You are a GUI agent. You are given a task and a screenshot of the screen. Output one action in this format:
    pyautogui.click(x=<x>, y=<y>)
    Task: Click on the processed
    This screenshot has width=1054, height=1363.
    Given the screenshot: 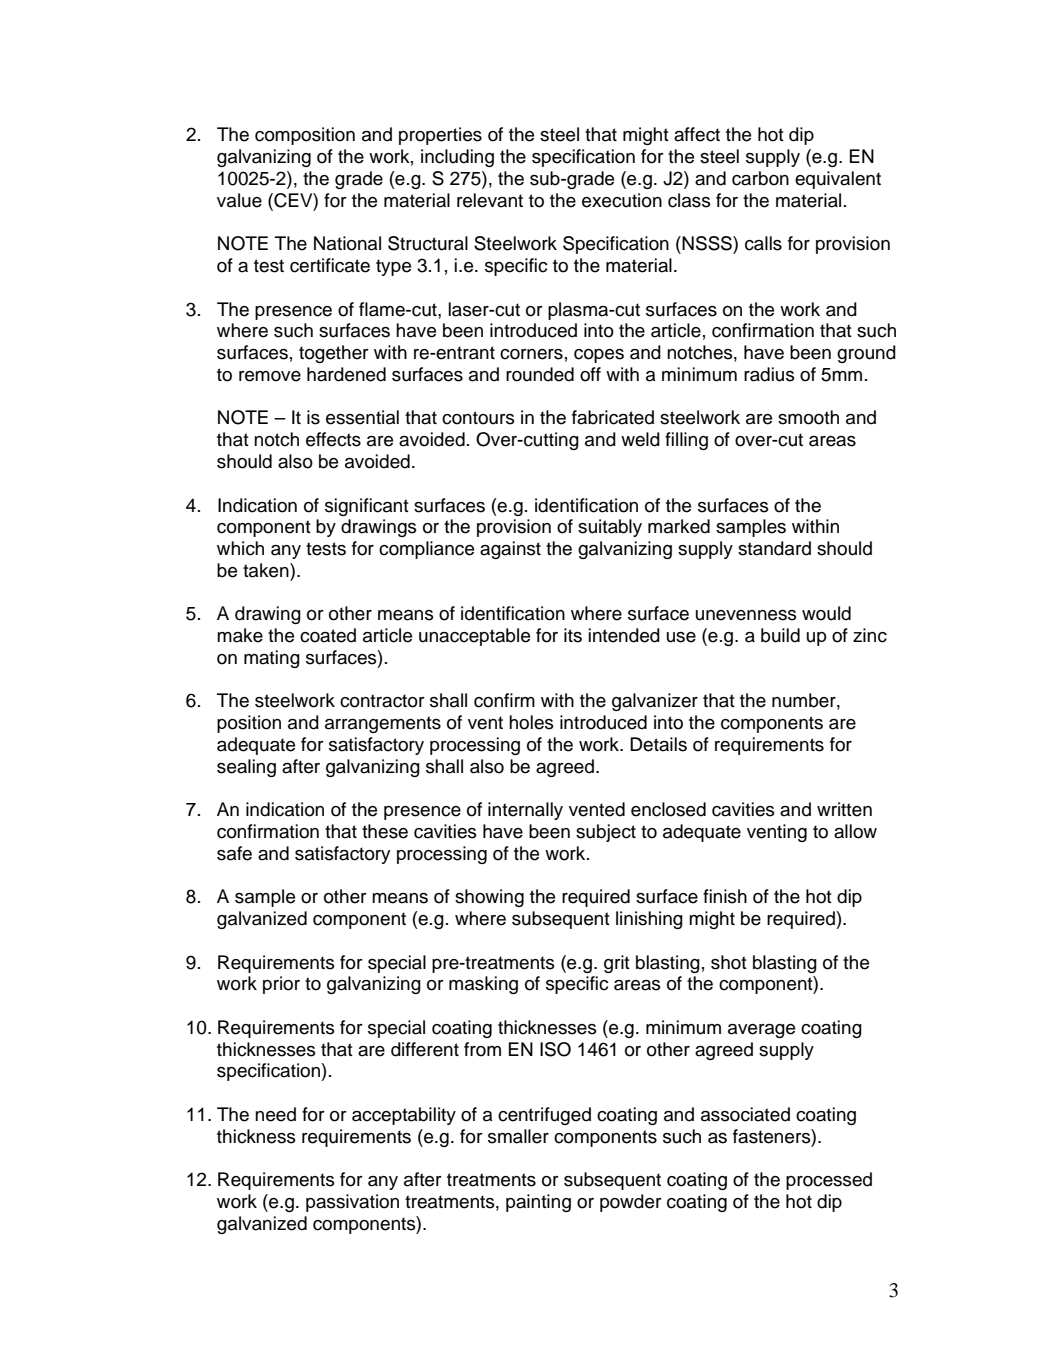 What is the action you would take?
    pyautogui.click(x=829, y=1181)
